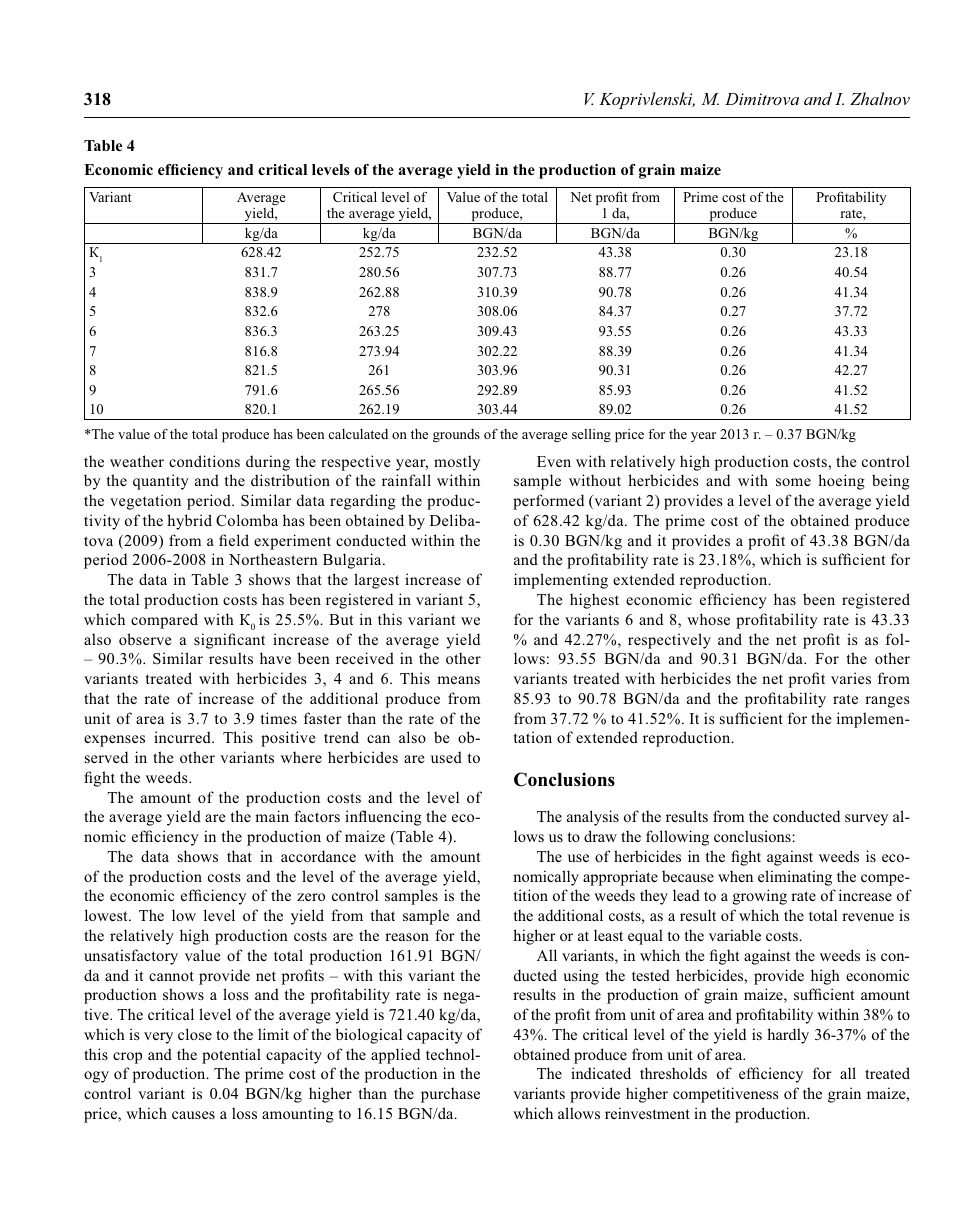 The image size is (980, 1214). Describe the element at coordinates (446, 757) in the screenshot. I see `used` at that location.
